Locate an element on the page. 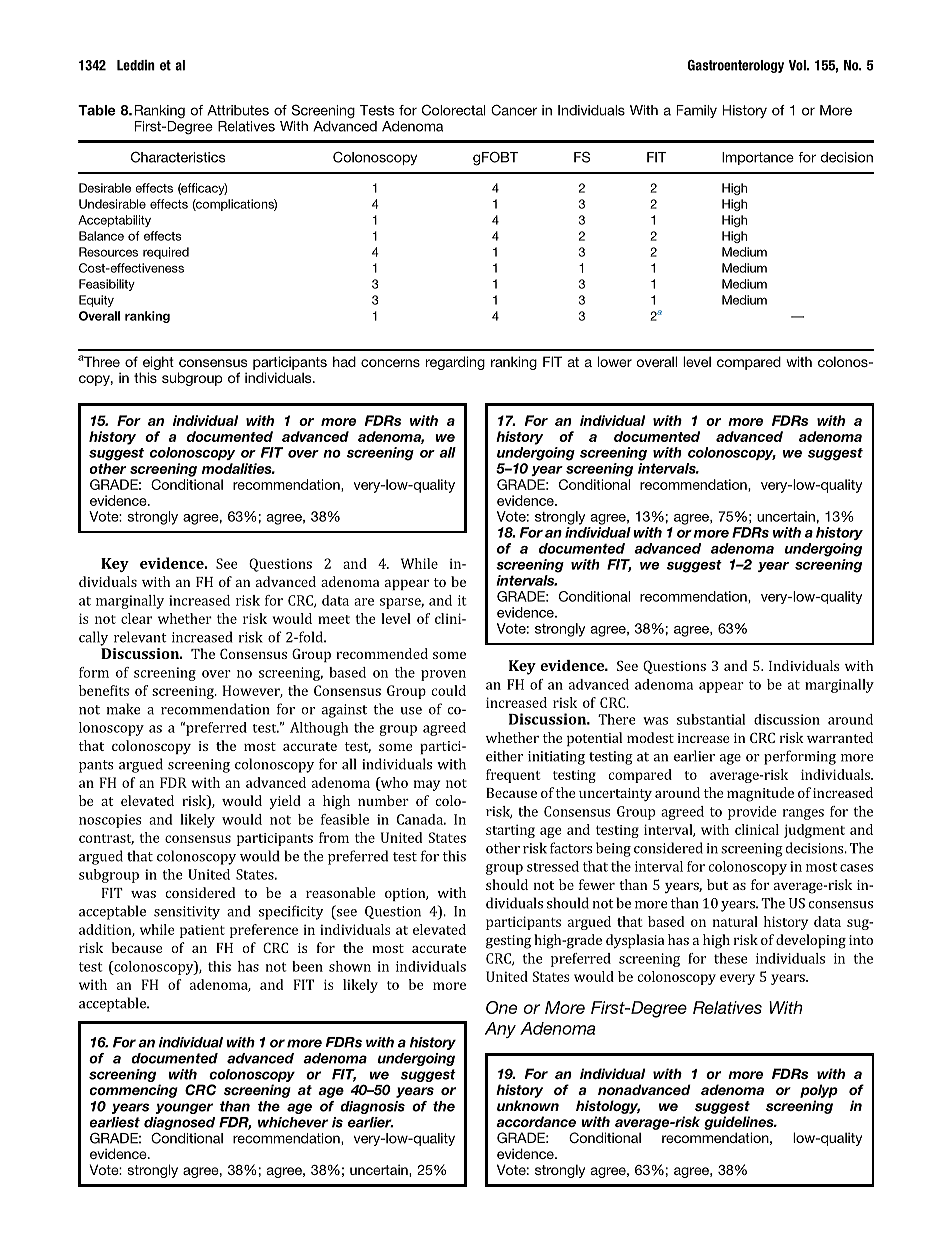  regarding is located at coordinates (455, 363).
